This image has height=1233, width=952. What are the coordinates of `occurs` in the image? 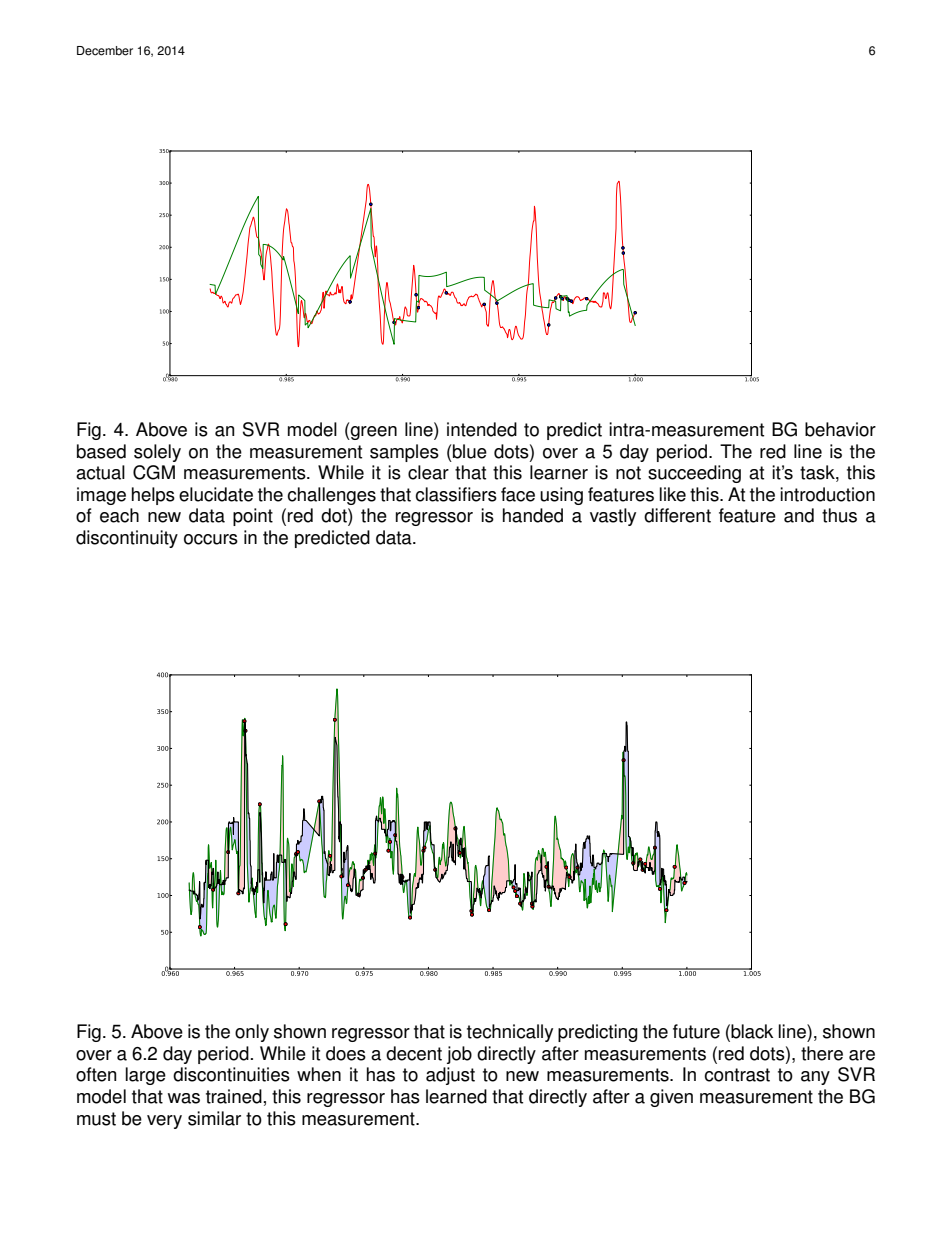 It's located at (211, 539).
